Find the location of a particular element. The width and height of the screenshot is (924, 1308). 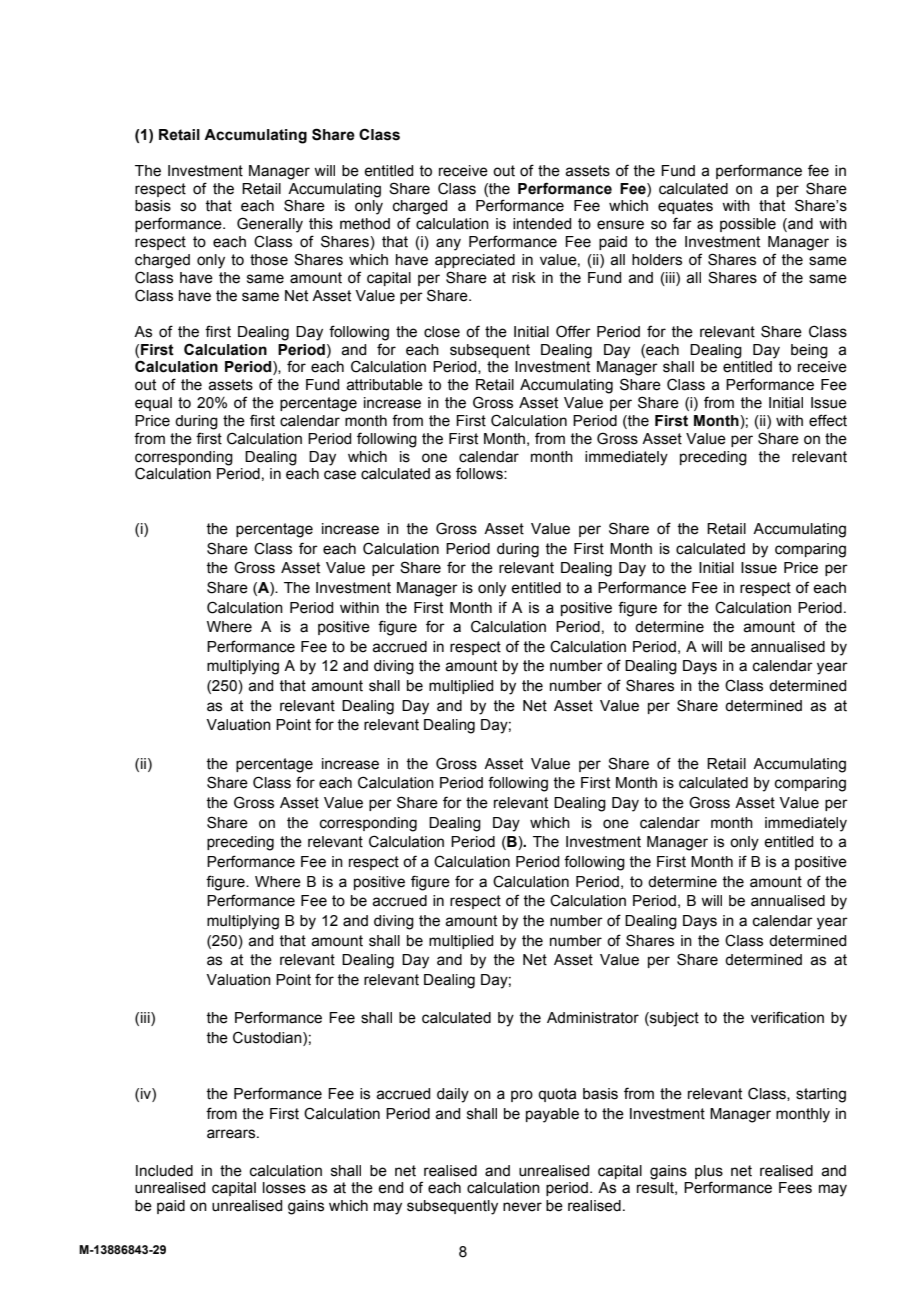

effect is located at coordinates (828, 420).
